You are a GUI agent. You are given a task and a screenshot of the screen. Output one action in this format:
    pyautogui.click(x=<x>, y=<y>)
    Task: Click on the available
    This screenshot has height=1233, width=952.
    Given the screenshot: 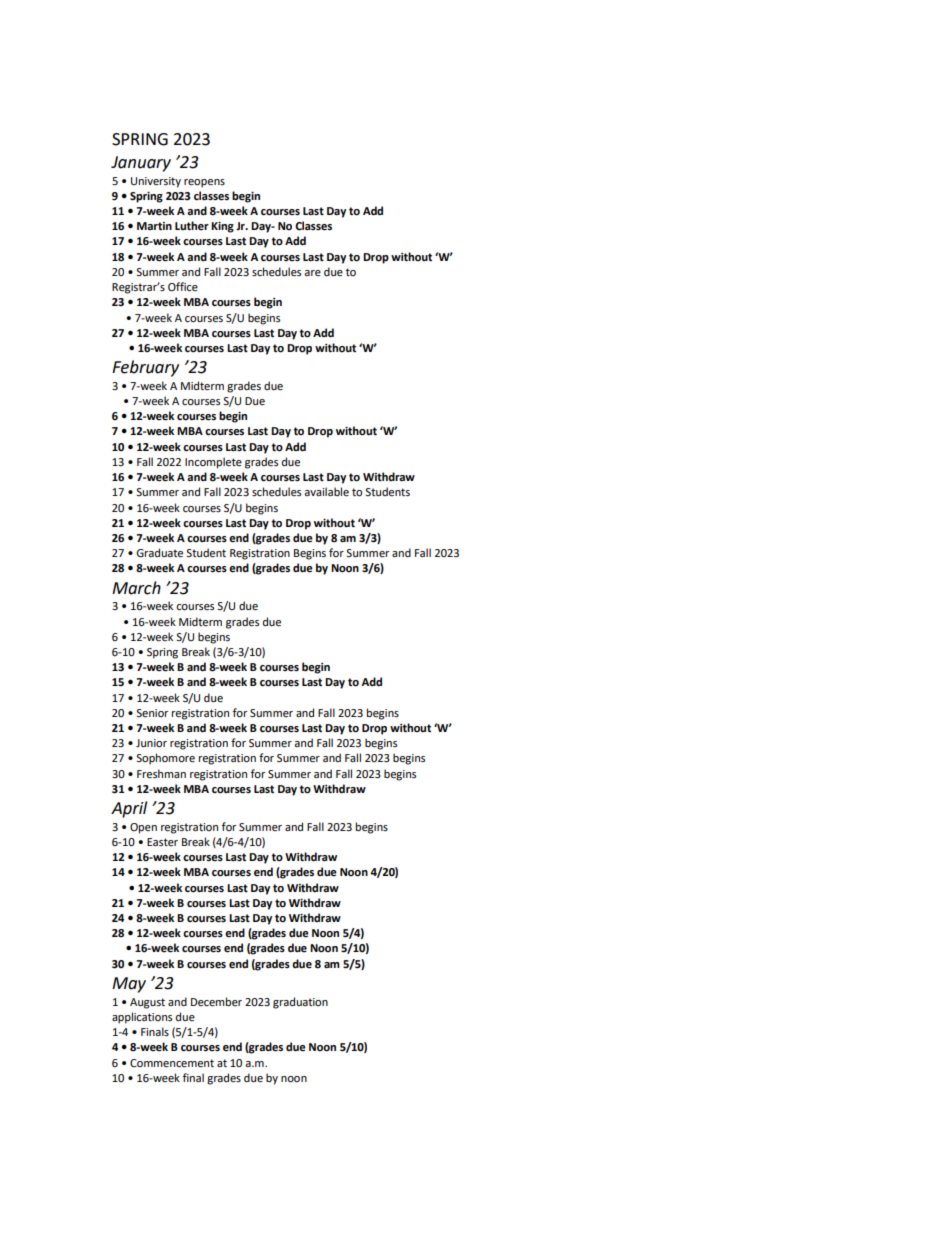 What is the action you would take?
    pyautogui.click(x=326, y=492)
